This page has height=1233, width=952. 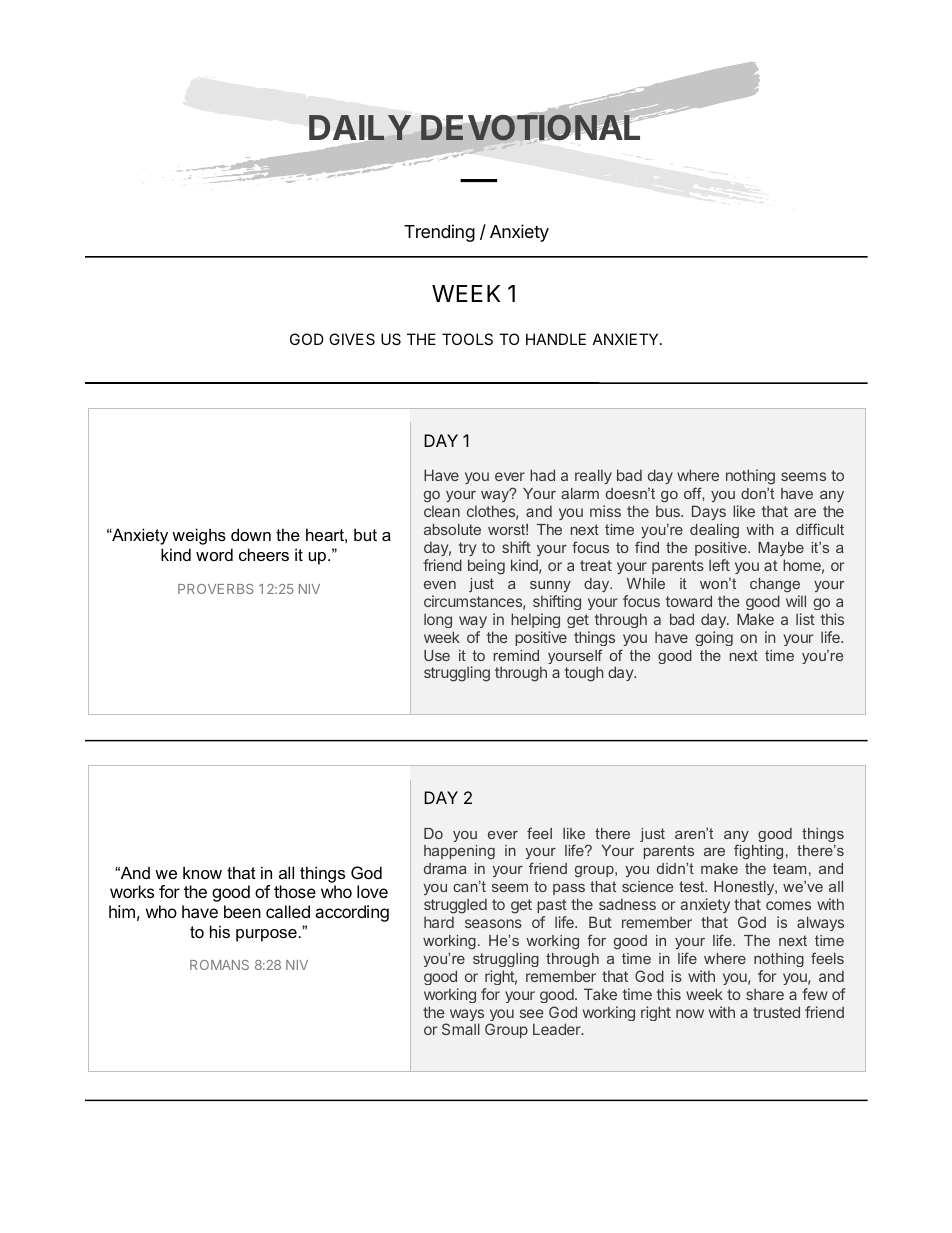 I want to click on DAILY, so click(x=360, y=127).
